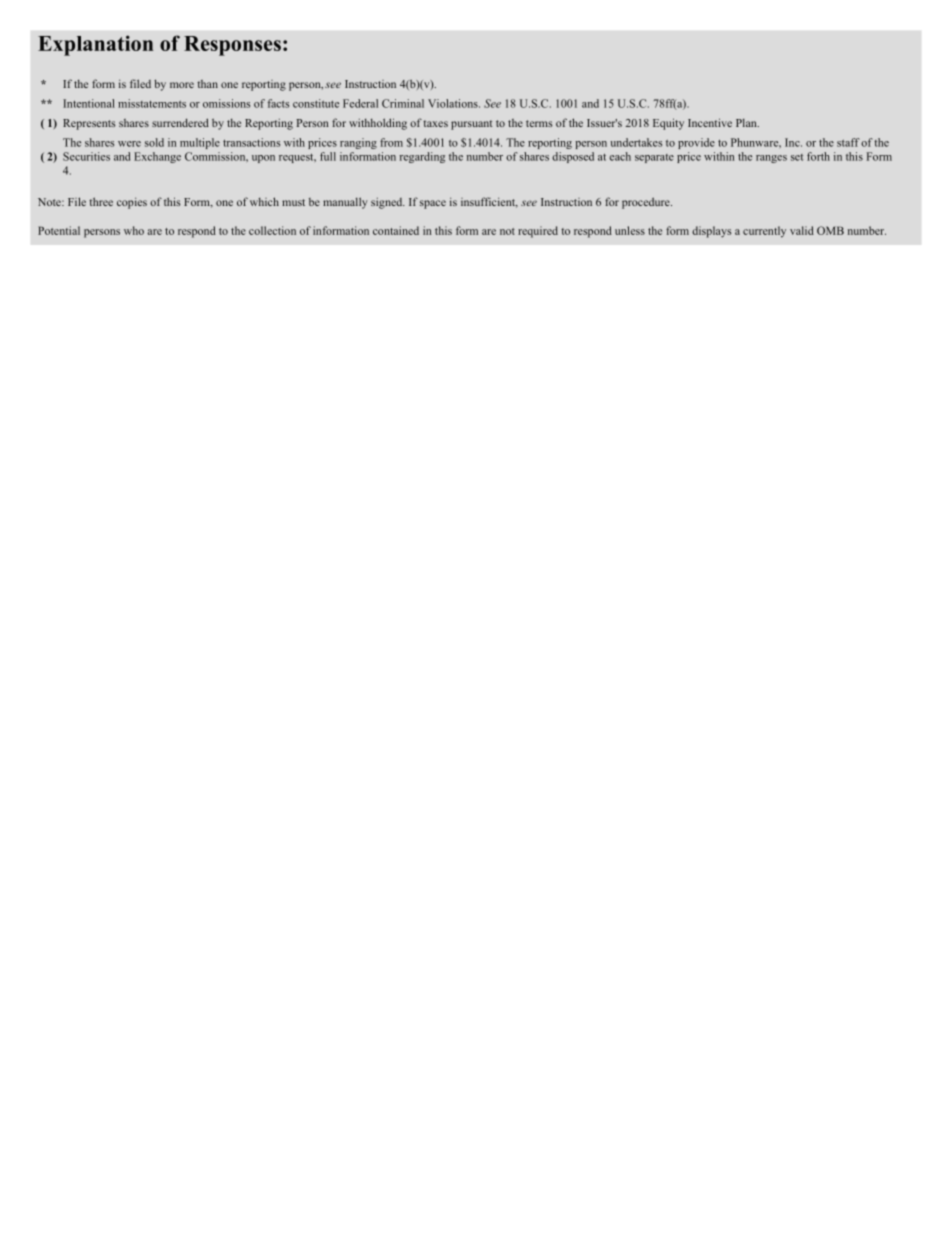 The width and height of the document is (952, 1233). I want to click on Responses, so click(232, 46).
